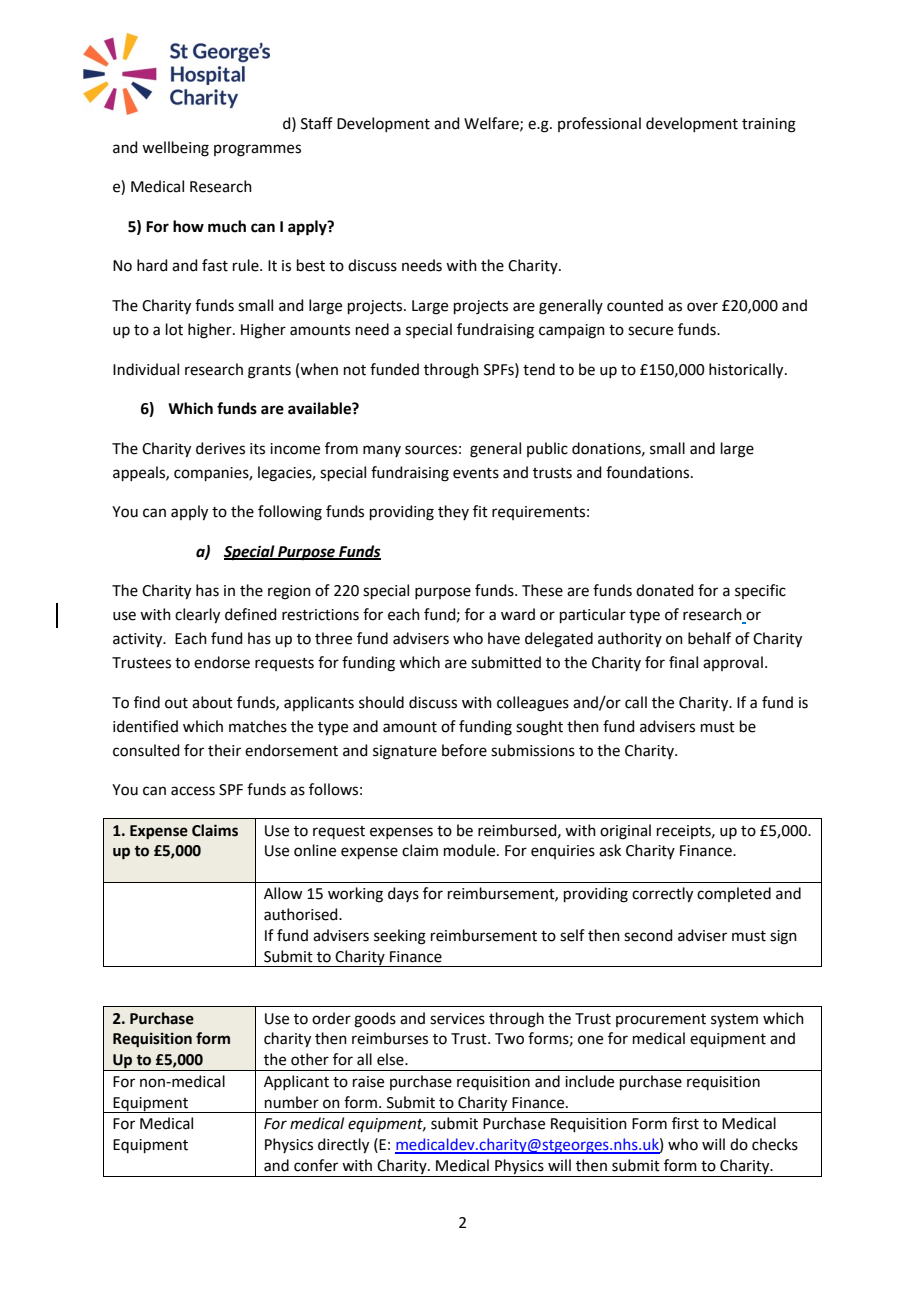  I want to click on wellbeing, so click(175, 149).
